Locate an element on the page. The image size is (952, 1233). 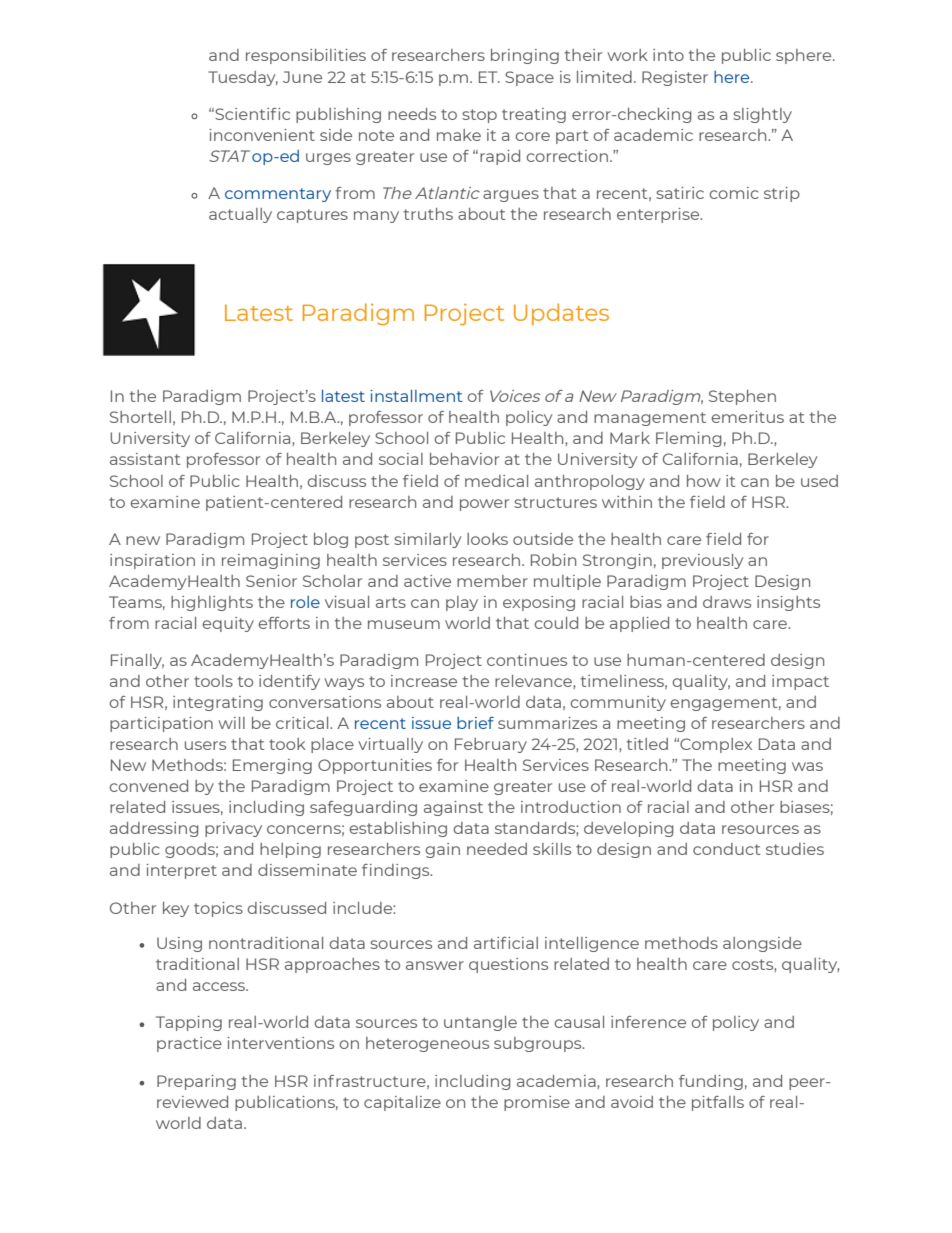
member is located at coordinates (492, 581).
